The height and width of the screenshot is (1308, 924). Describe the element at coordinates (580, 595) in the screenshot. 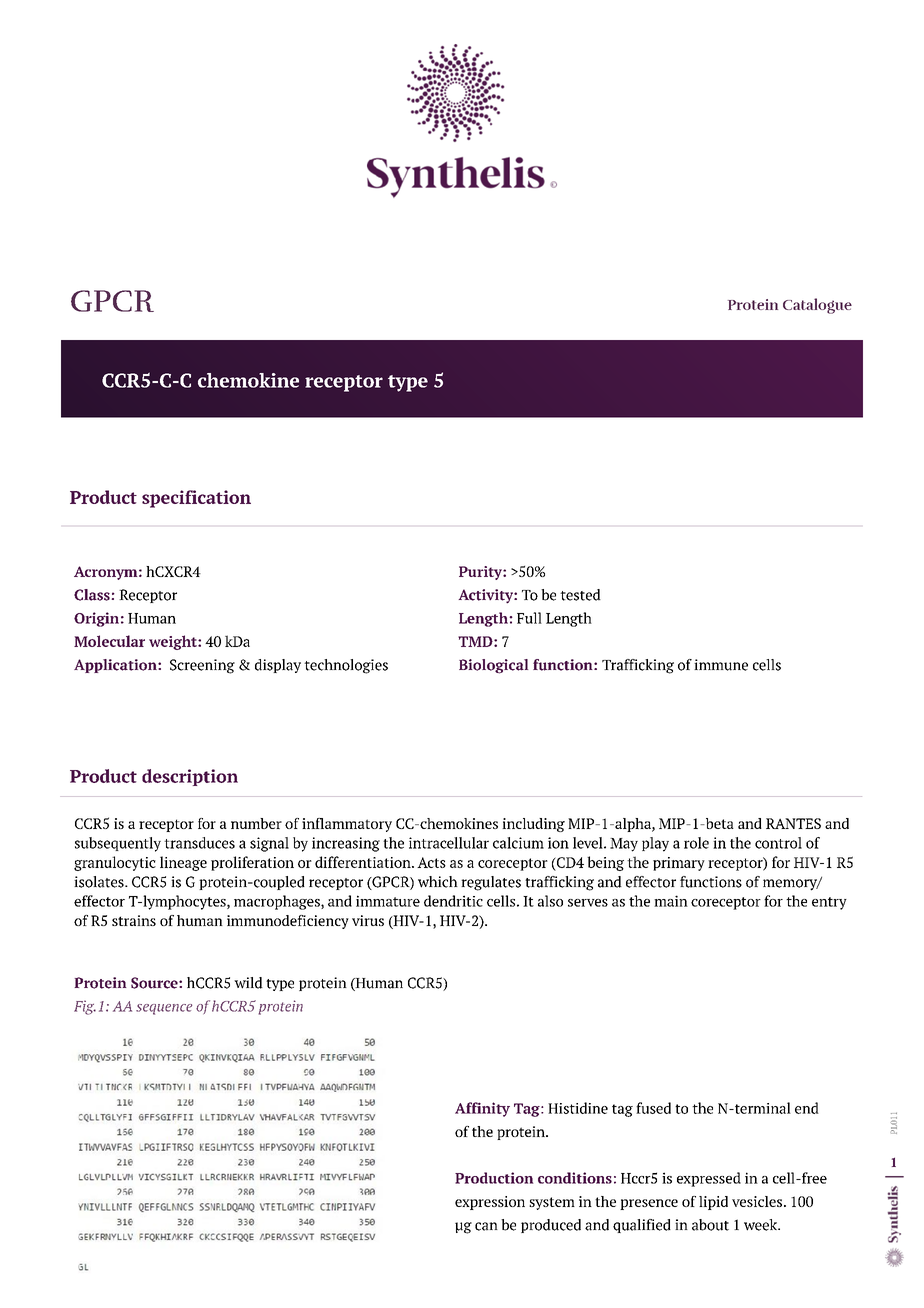

I see `tested` at that location.
